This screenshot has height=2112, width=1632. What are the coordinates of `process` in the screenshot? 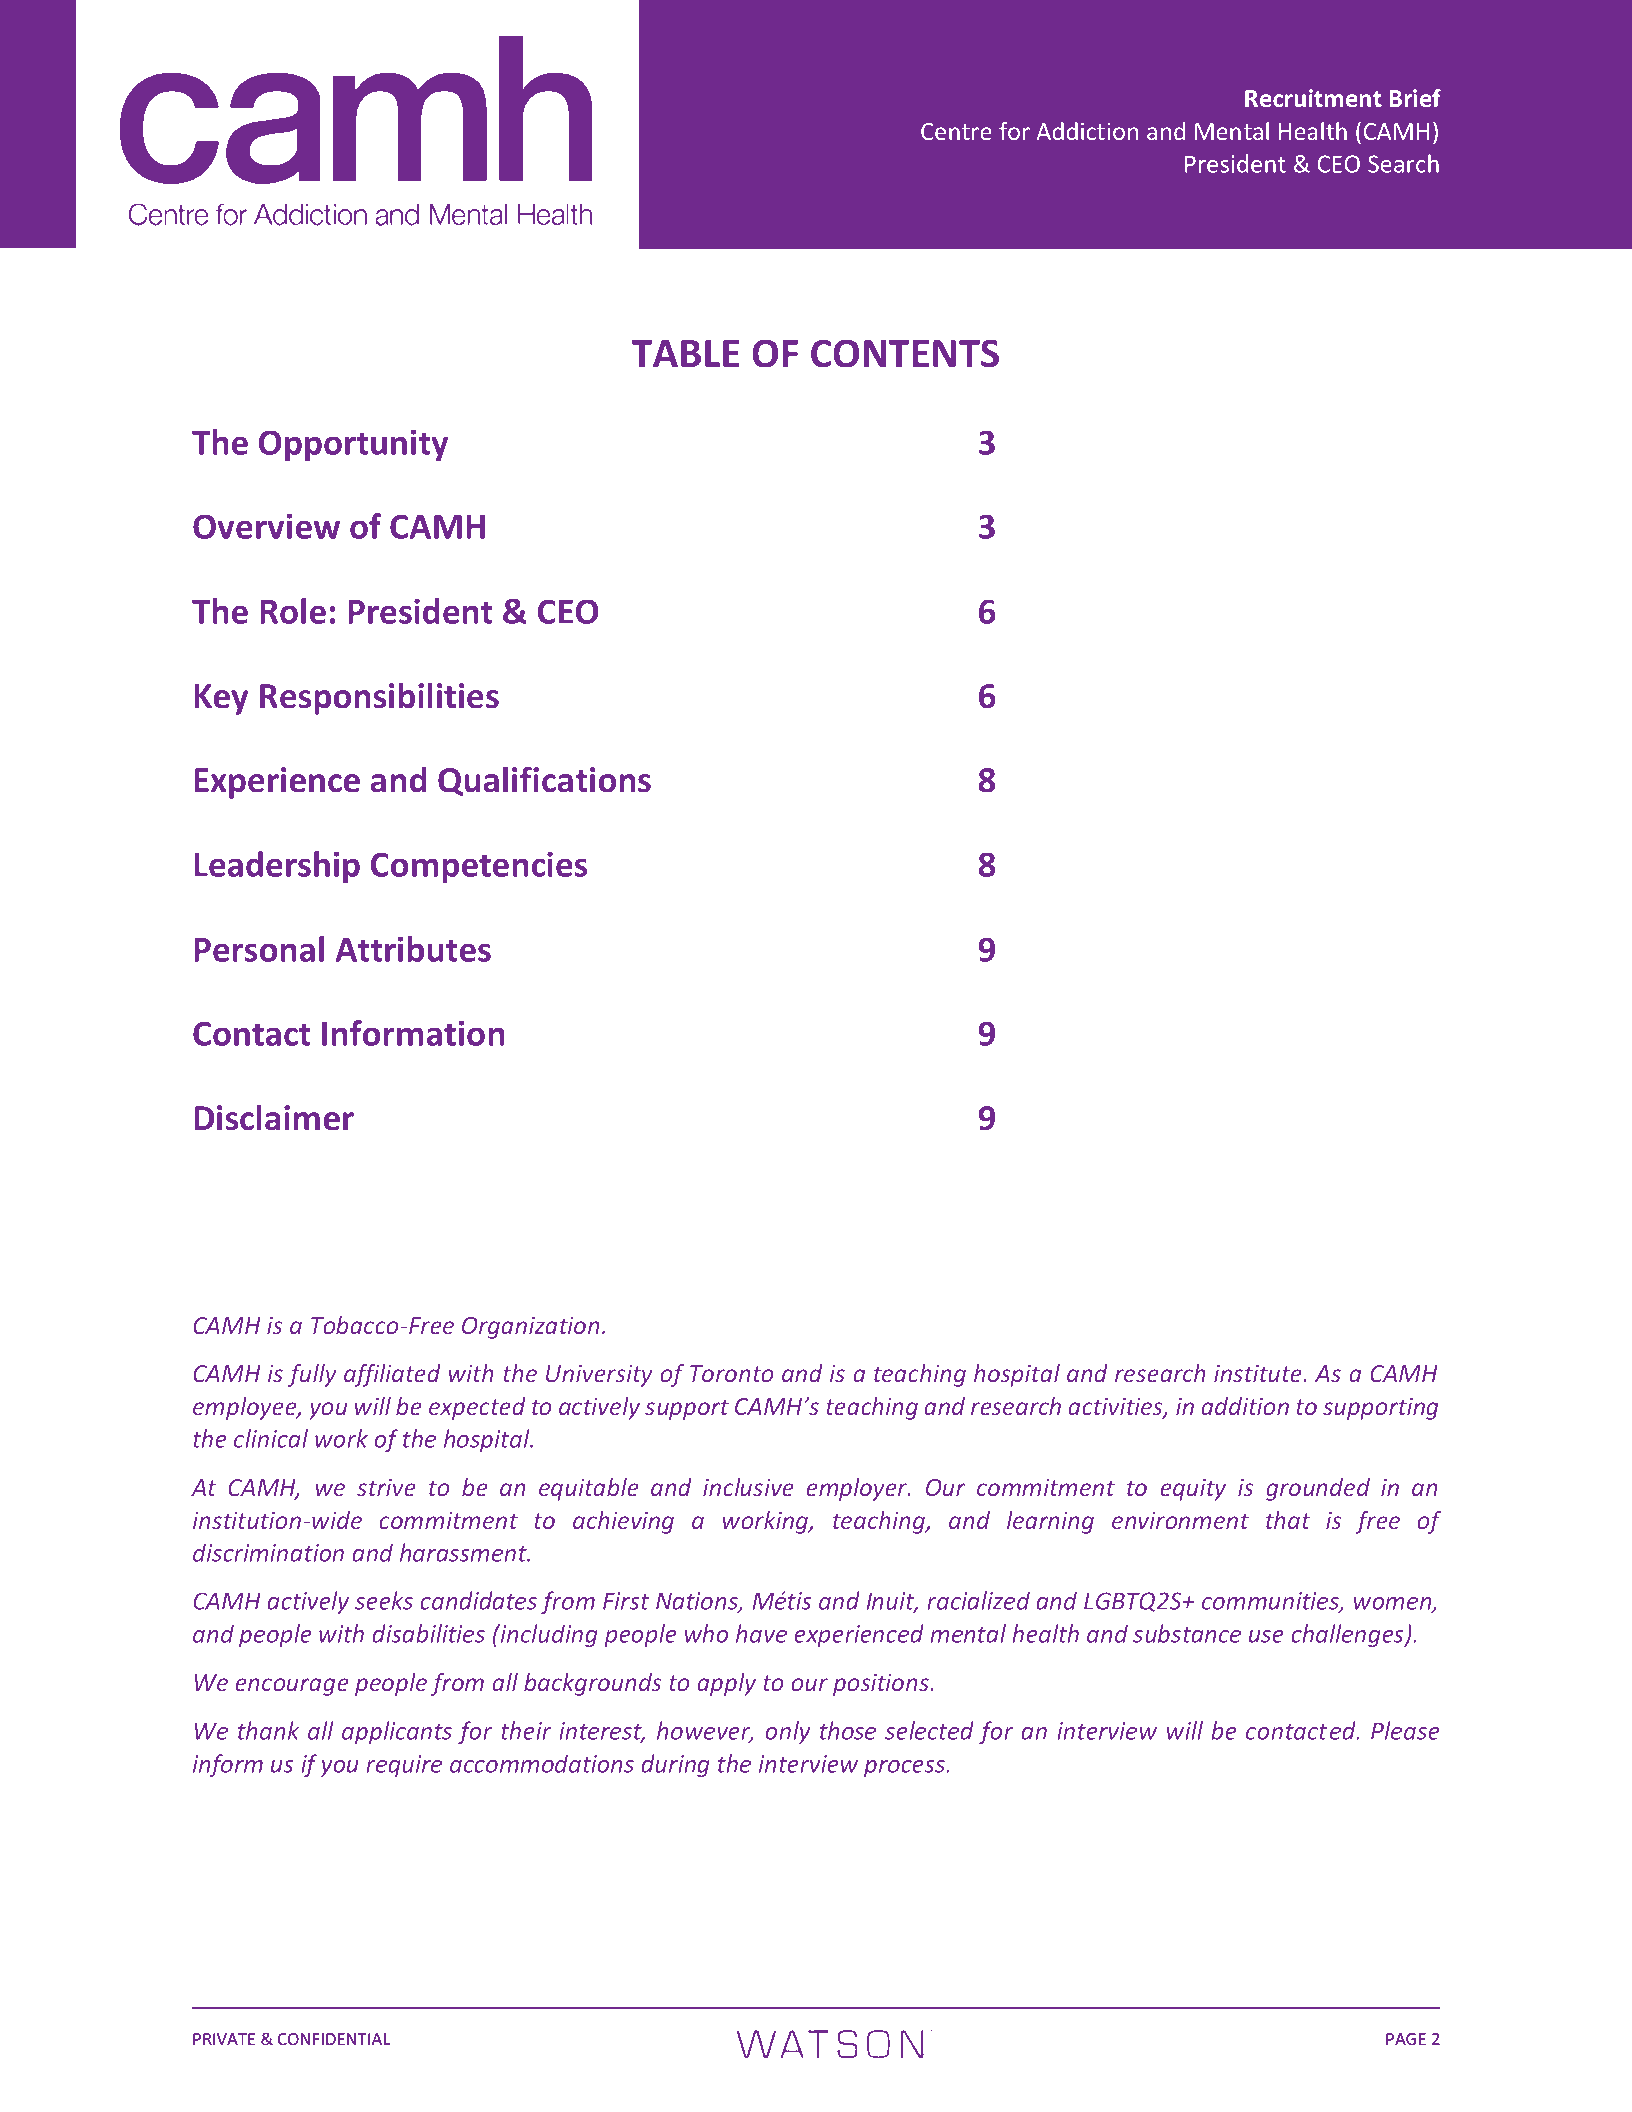 It's located at (905, 1768).
